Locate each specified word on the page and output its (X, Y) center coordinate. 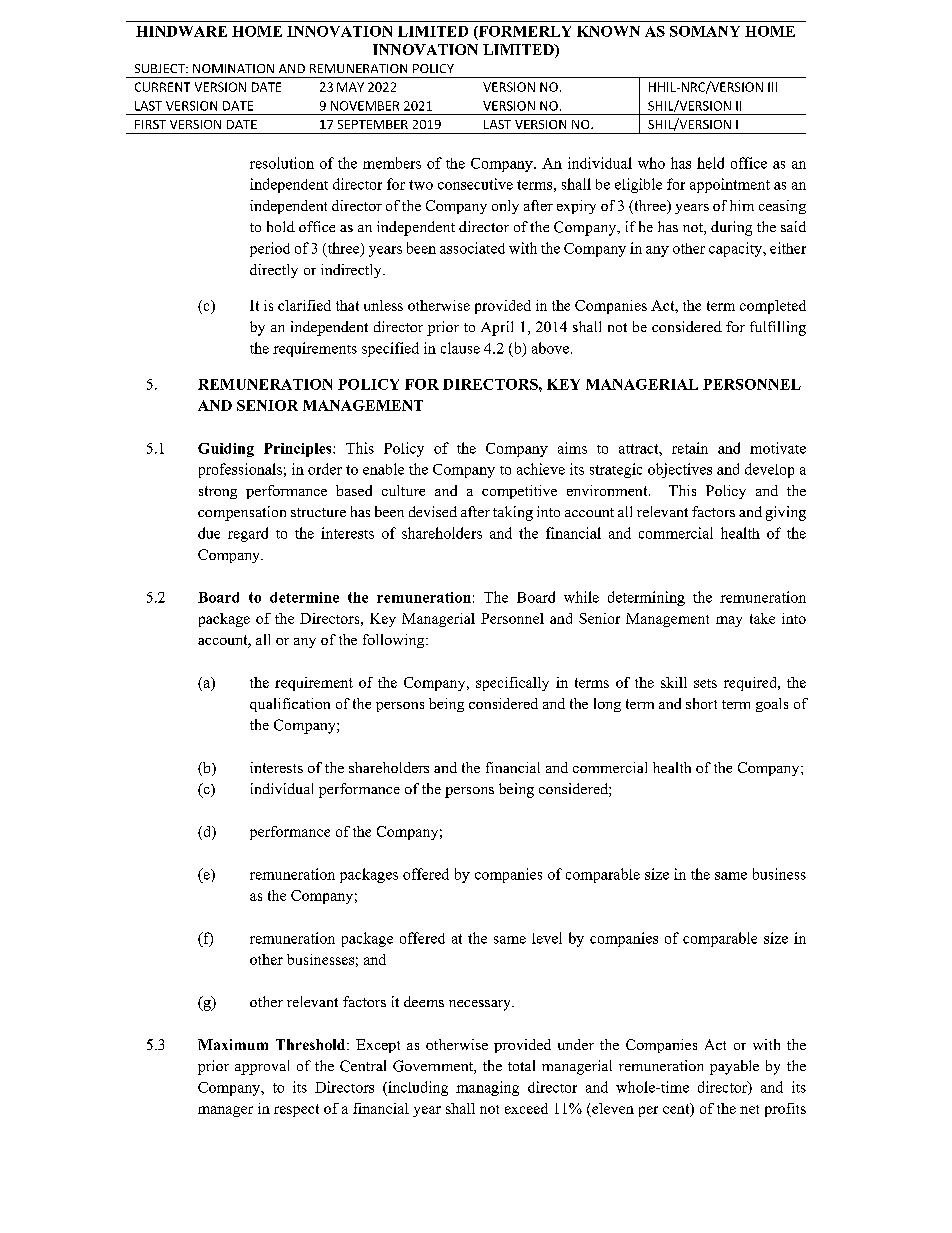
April (497, 328)
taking (513, 513)
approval (262, 1067)
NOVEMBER (365, 106)
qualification (290, 705)
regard (248, 534)
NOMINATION (233, 68)
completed (773, 307)
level (547, 938)
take (762, 618)
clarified (304, 305)
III (772, 87)
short (701, 703)
